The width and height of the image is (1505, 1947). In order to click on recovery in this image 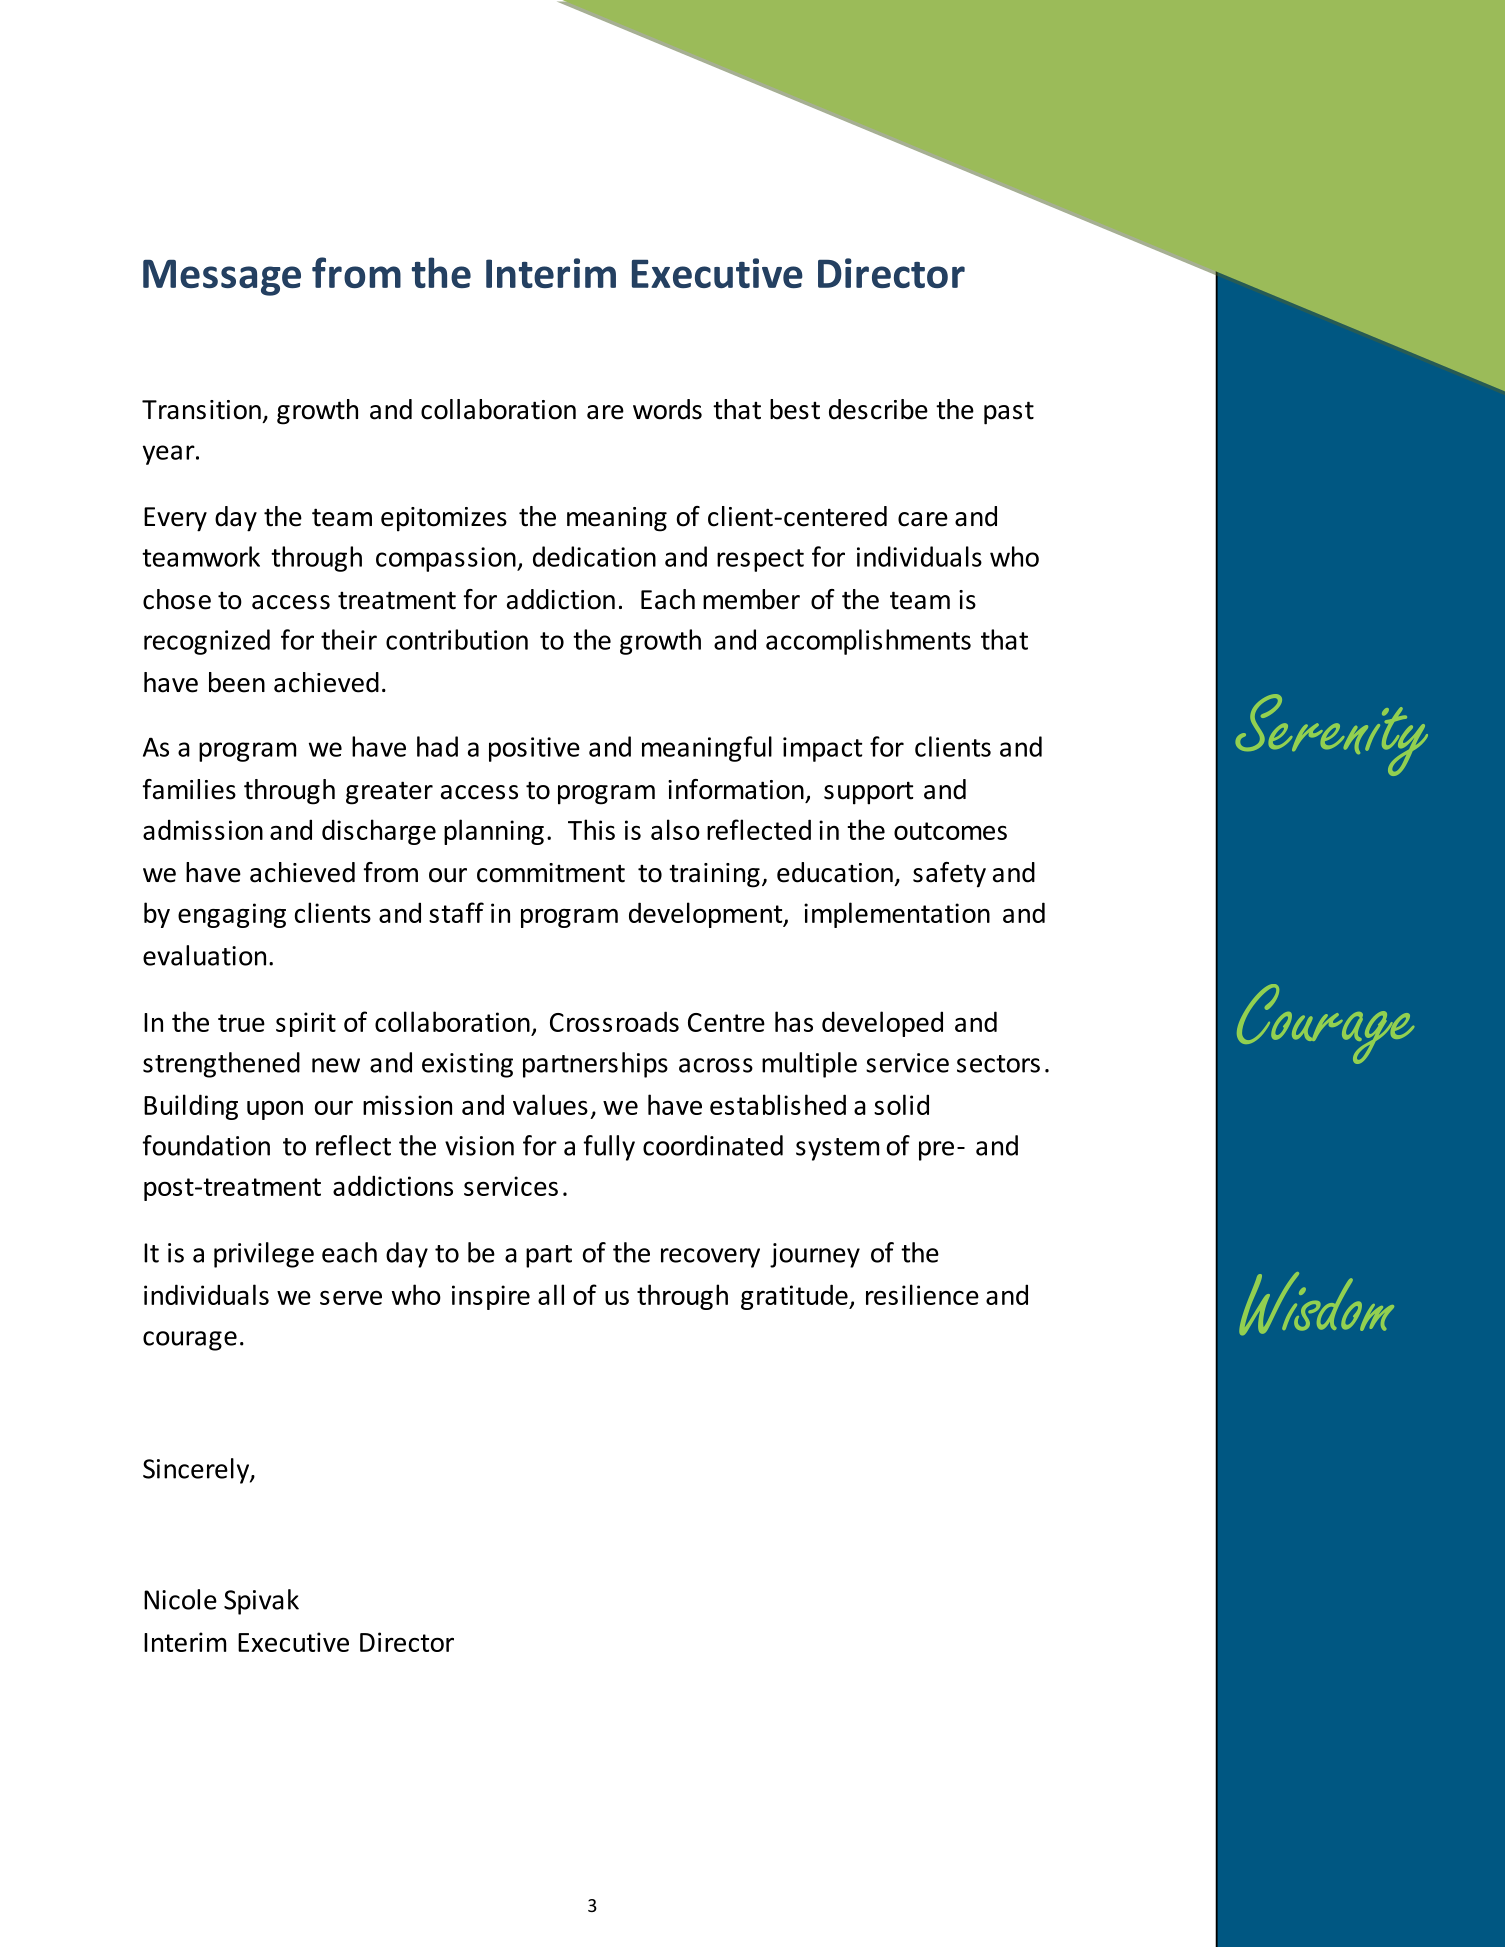, I will do `click(710, 1258)`.
